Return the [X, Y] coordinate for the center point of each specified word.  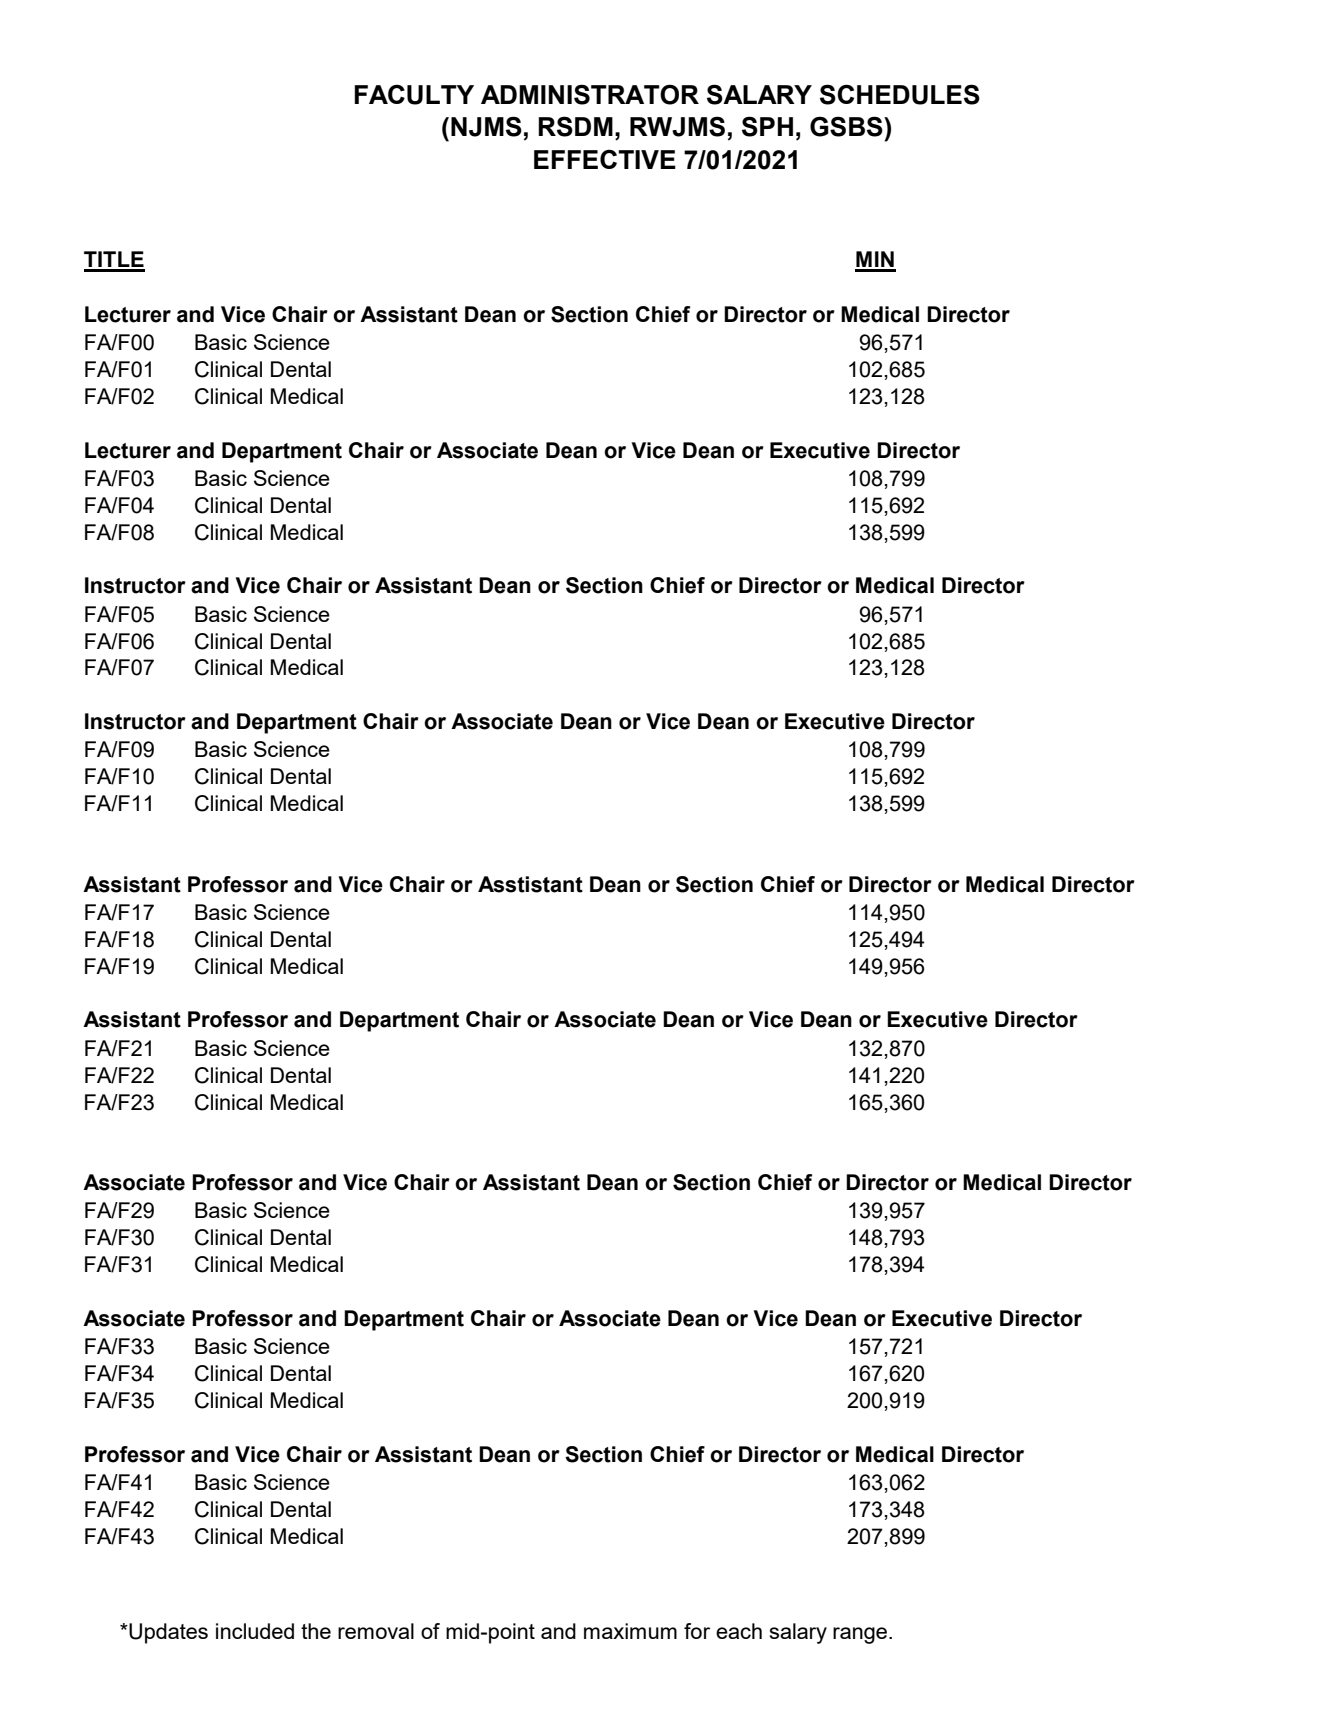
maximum [630, 1631]
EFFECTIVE [605, 159]
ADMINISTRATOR [590, 94]
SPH [767, 126]
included [255, 1631]
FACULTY [414, 94]
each [739, 1631]
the [316, 1631]
